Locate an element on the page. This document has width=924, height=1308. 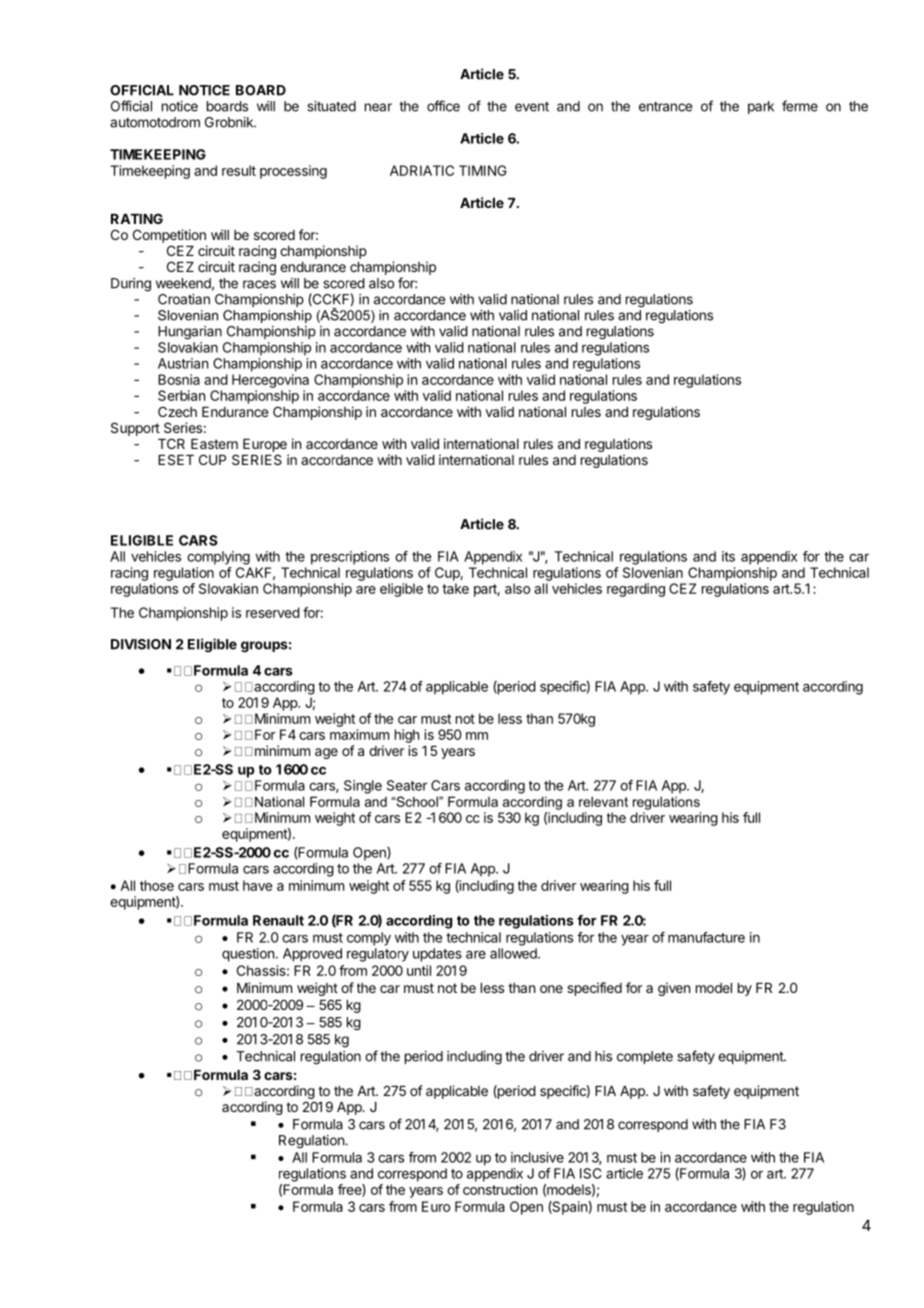
question is located at coordinates (248, 955).
